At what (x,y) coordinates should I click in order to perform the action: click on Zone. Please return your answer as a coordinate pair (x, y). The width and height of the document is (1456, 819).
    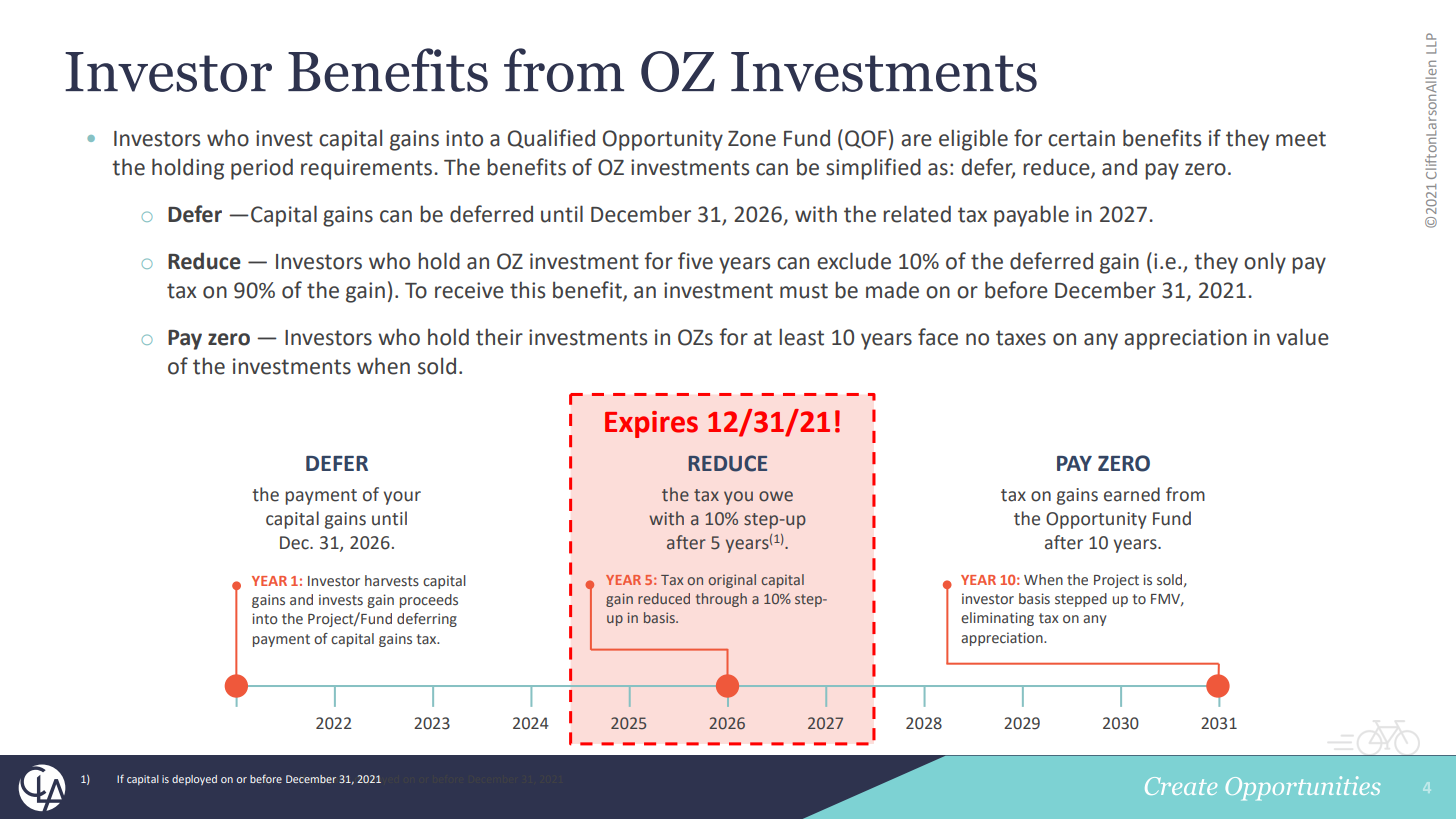
    Looking at the image, I should click on (752, 139).
